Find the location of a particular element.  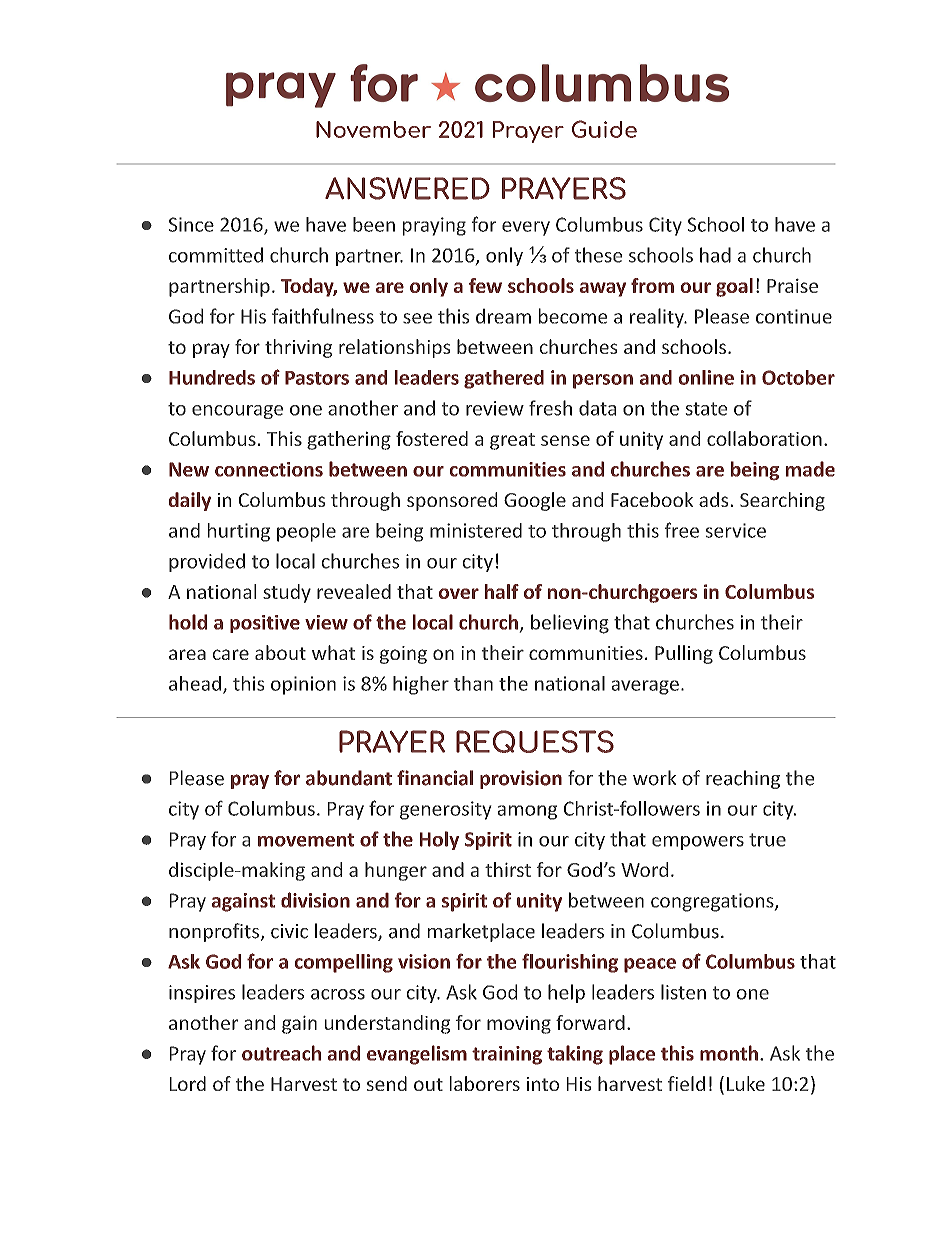

Pulling is located at coordinates (684, 654).
